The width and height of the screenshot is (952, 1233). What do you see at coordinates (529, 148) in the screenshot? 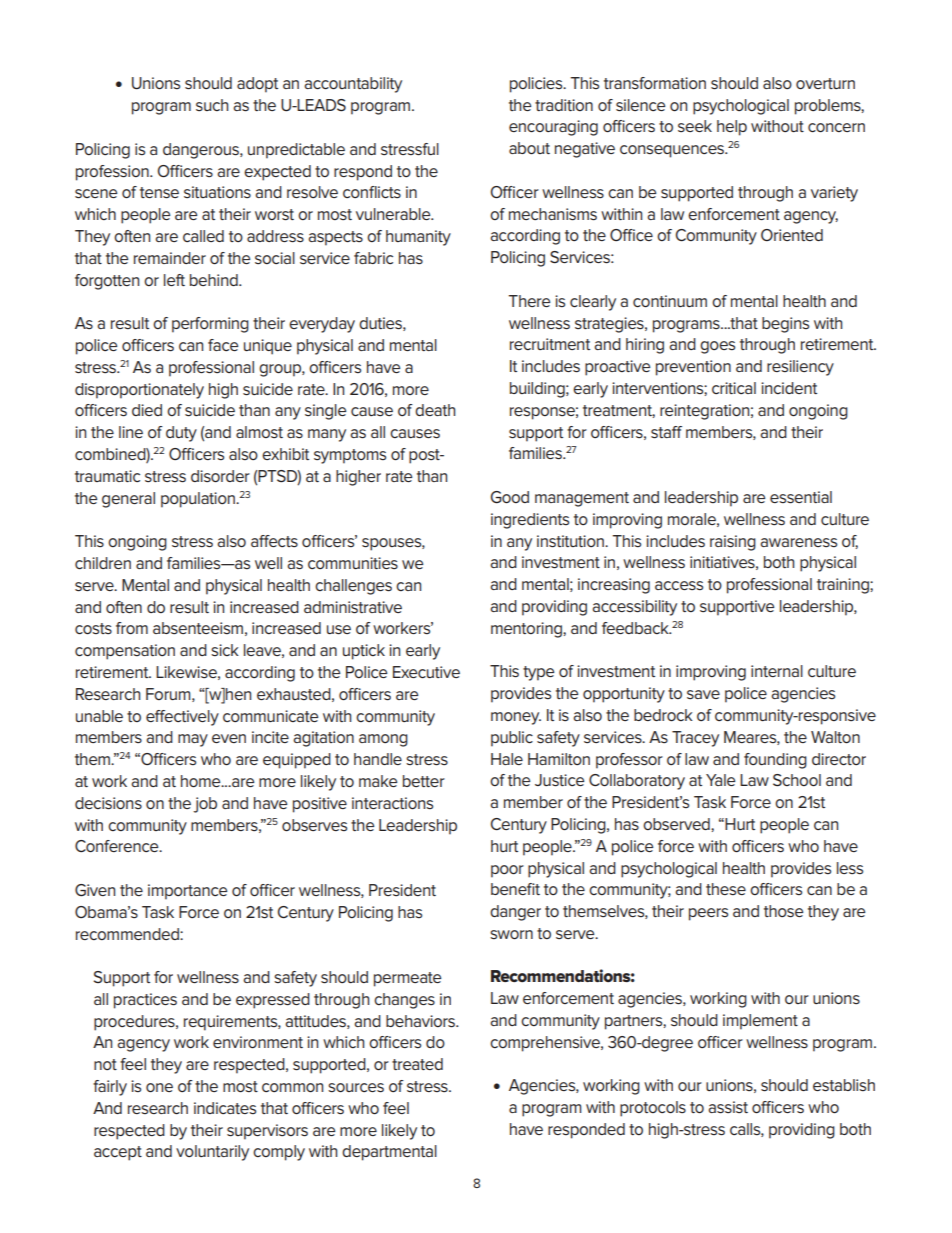
I see `about` at bounding box center [529, 148].
